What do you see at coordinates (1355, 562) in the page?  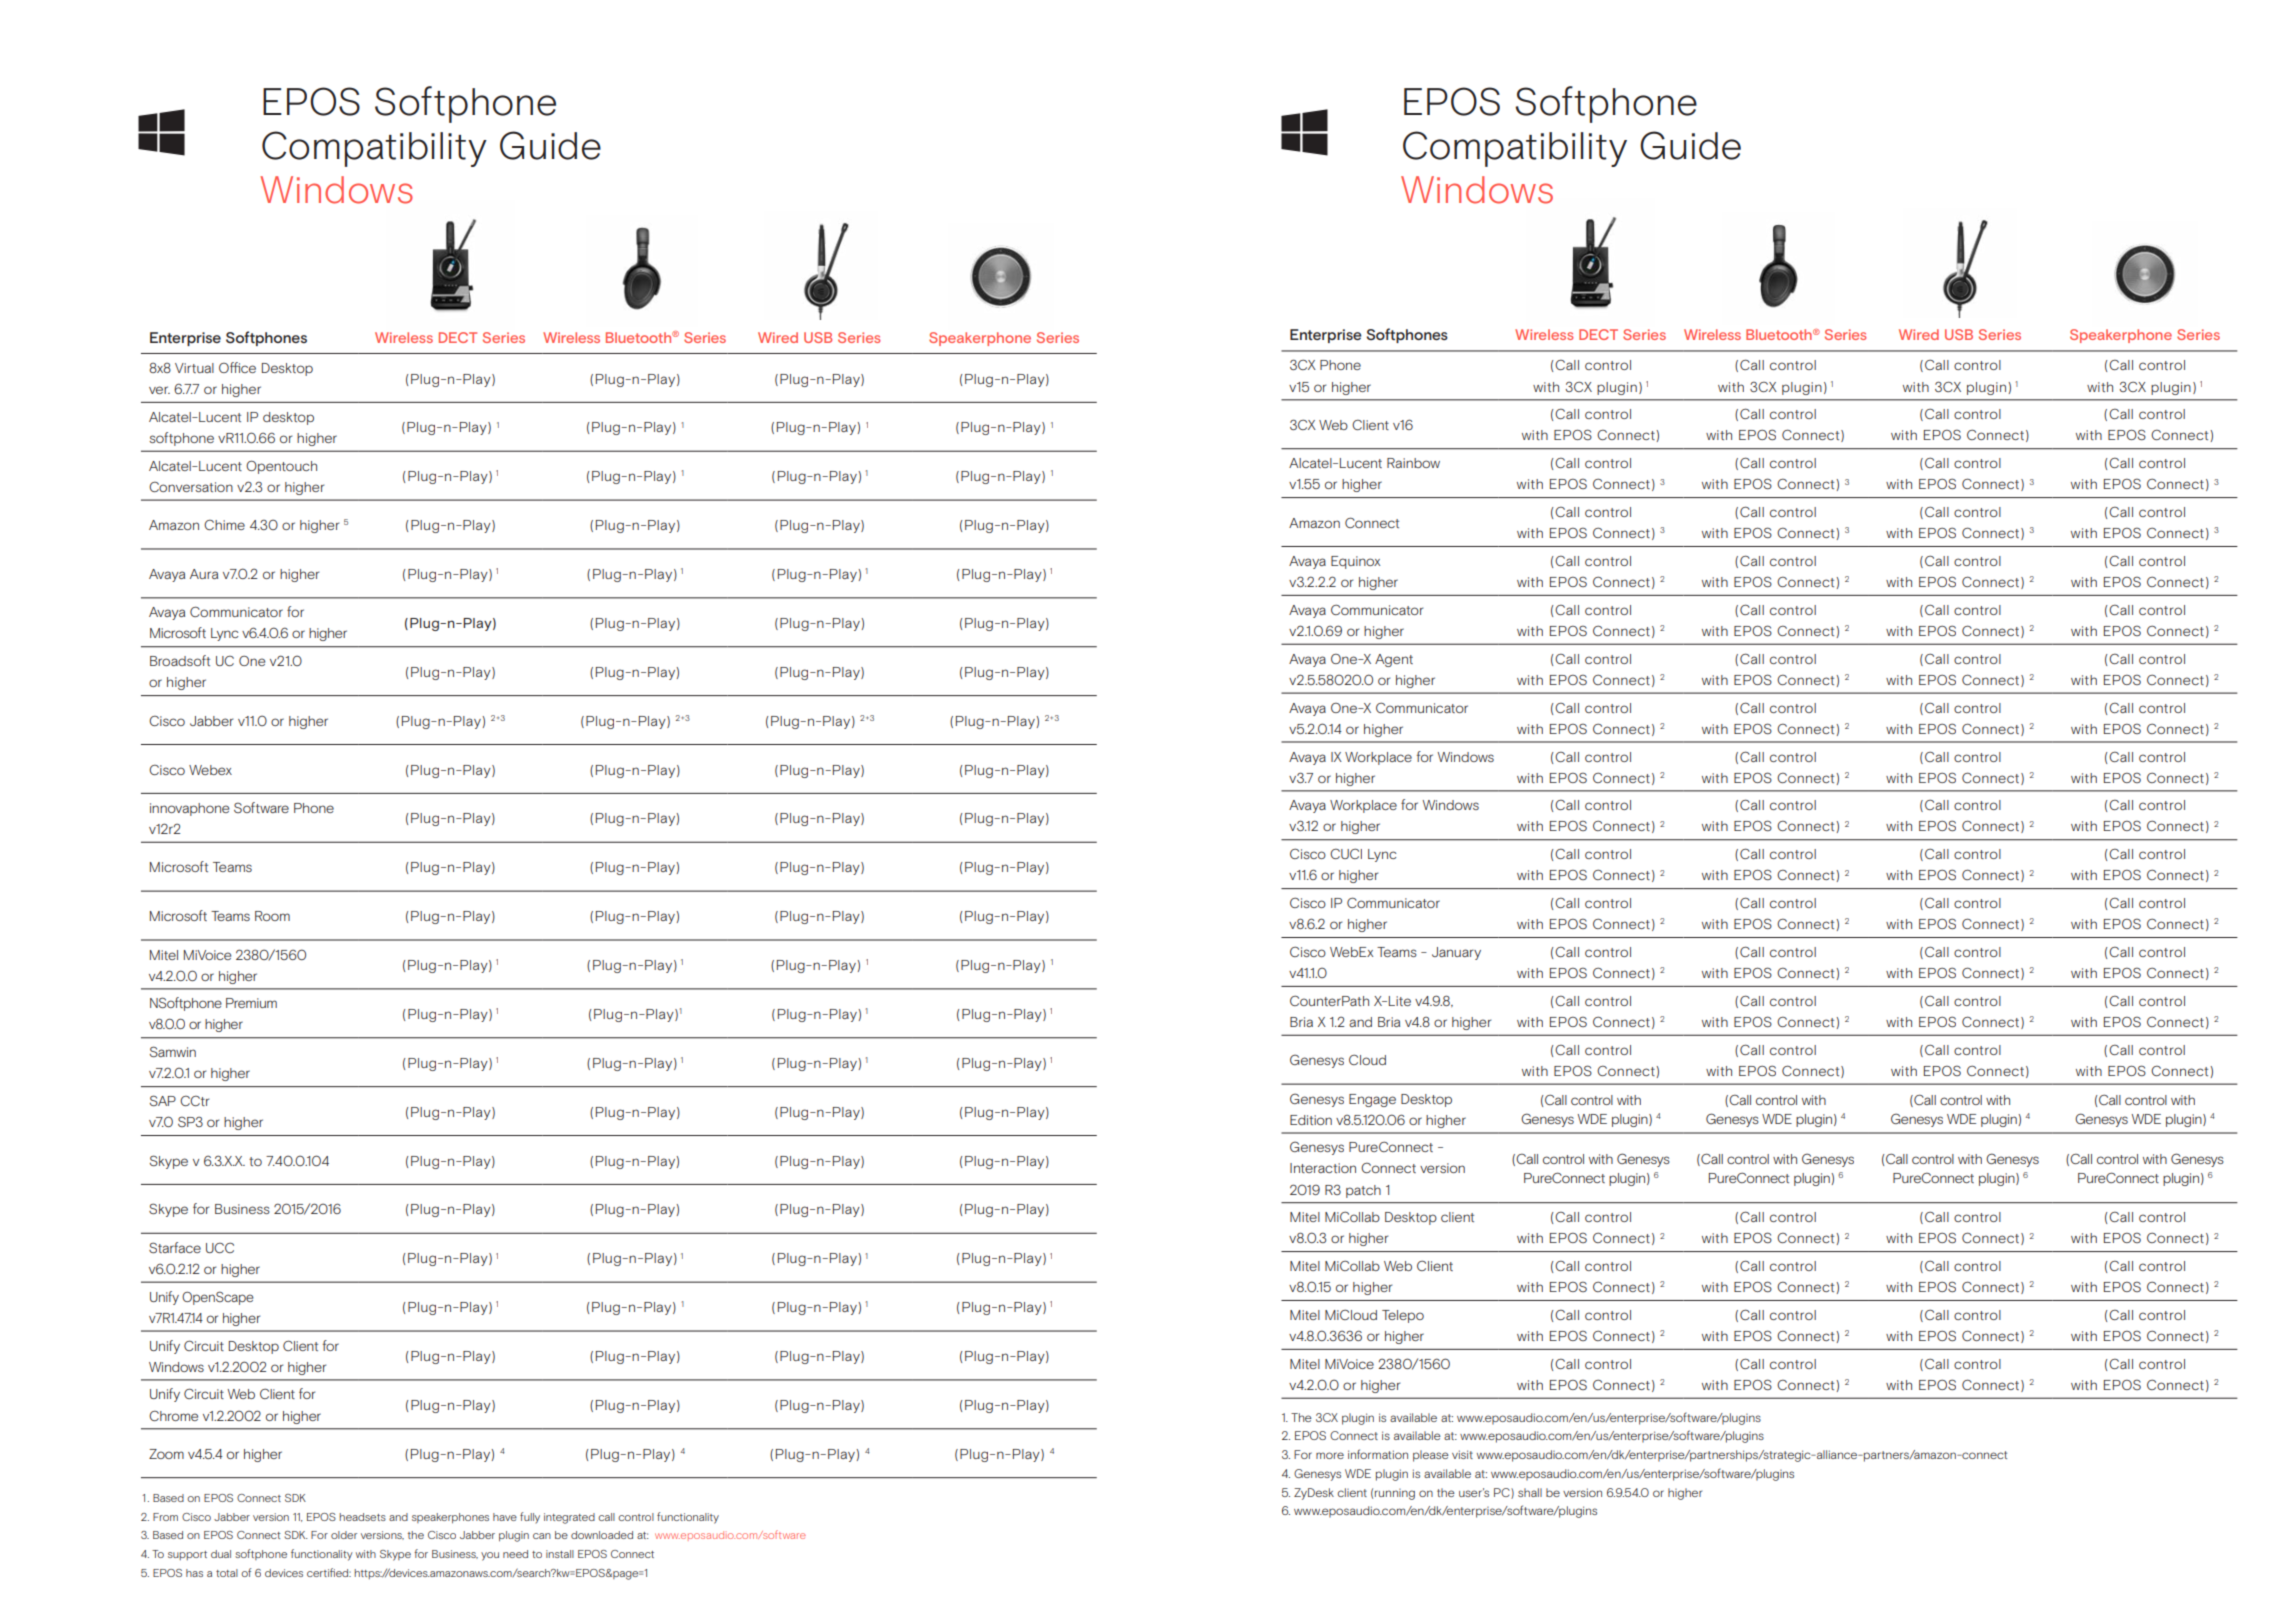 I see `Equinox` at bounding box center [1355, 562].
